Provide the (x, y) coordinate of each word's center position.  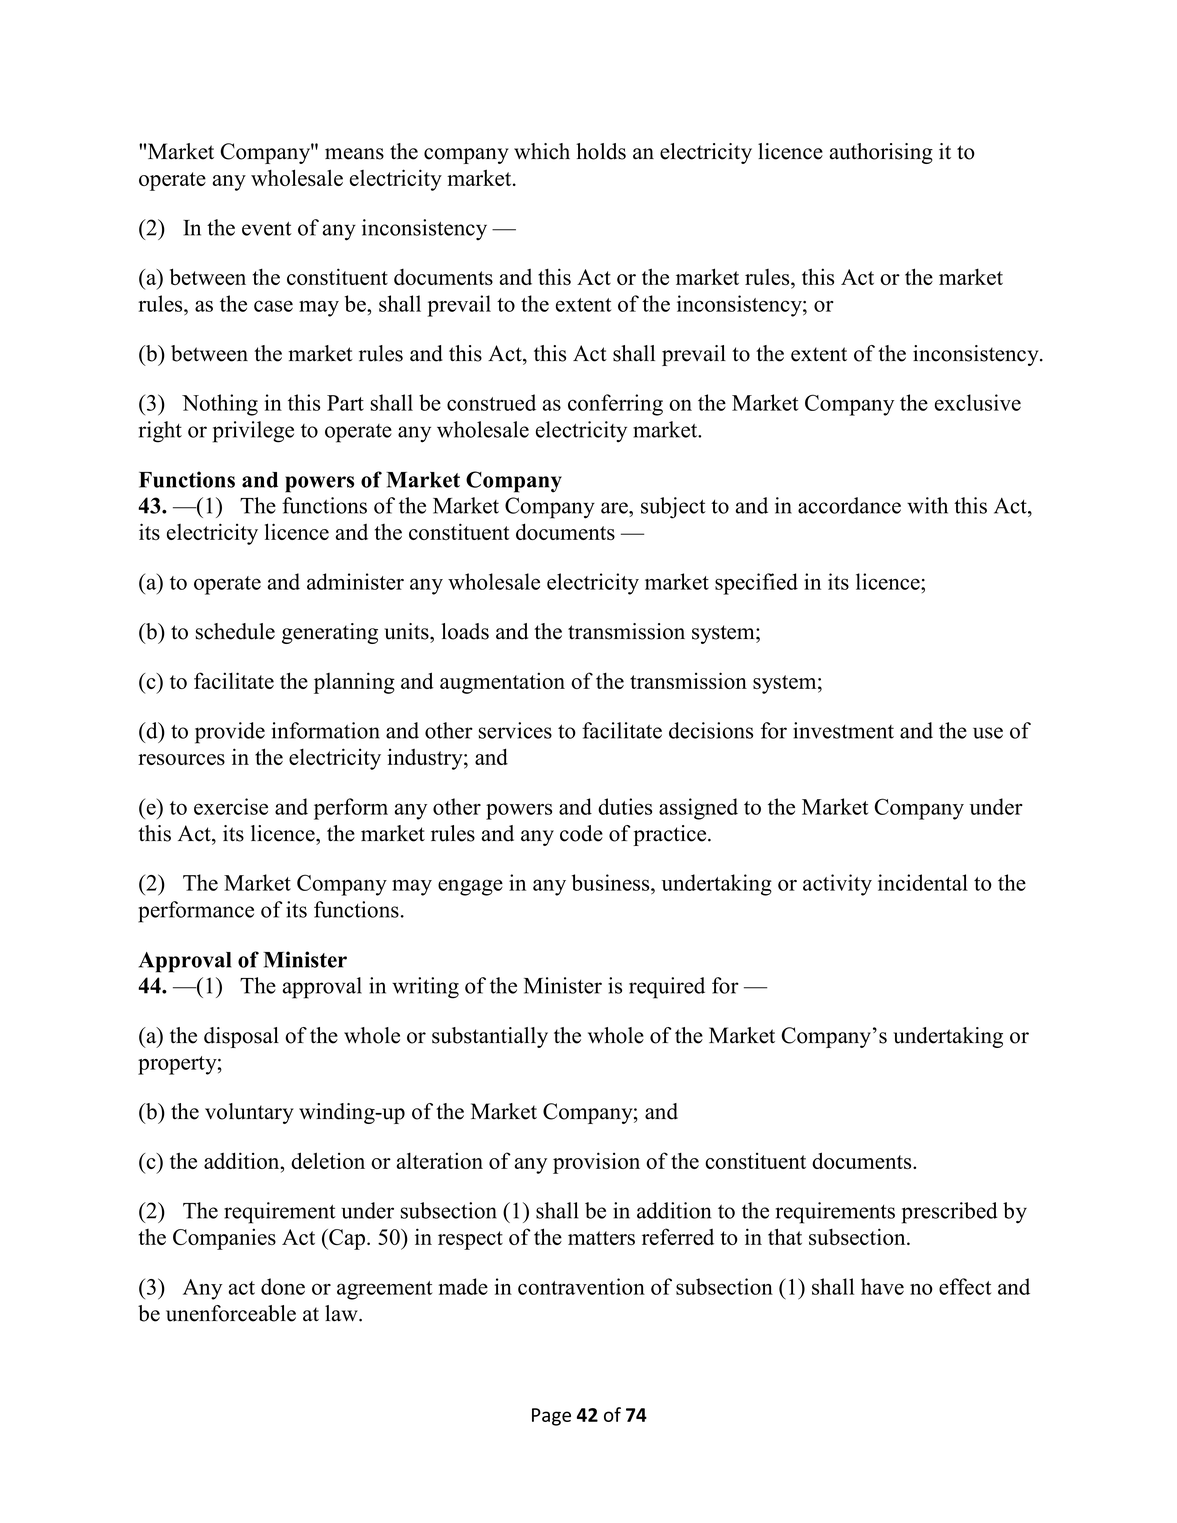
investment (843, 730)
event (267, 228)
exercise (231, 806)
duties (625, 806)
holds (601, 151)
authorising (881, 153)
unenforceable (231, 1313)
